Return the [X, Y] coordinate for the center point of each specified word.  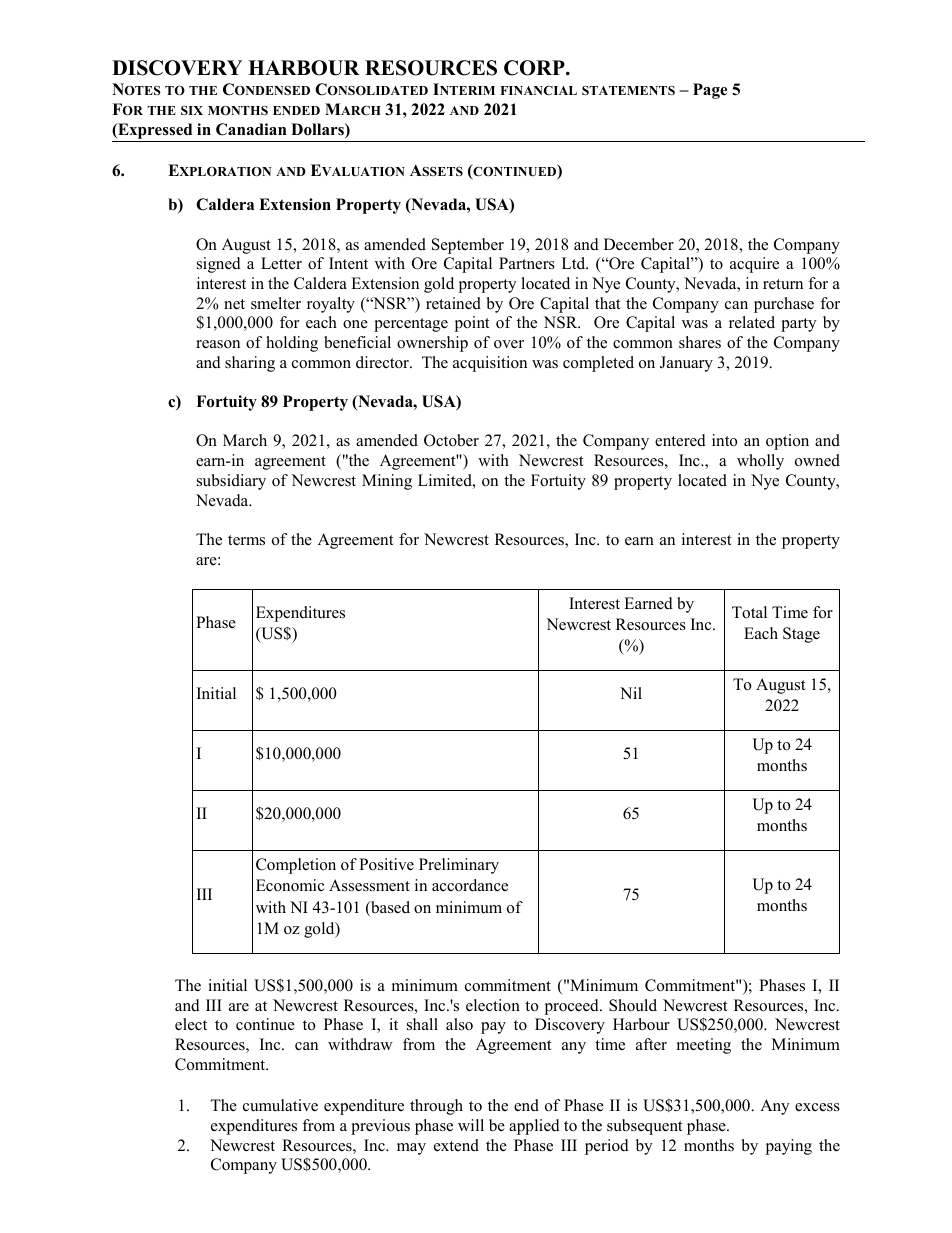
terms [246, 540]
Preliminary [459, 866]
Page [710, 91]
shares [700, 342]
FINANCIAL [539, 90]
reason [218, 344]
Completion [296, 866]
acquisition [490, 364]
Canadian [251, 129]
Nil [631, 693]
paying [789, 1147]
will [471, 1125]
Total [749, 612]
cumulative [280, 1105]
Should [633, 1005]
